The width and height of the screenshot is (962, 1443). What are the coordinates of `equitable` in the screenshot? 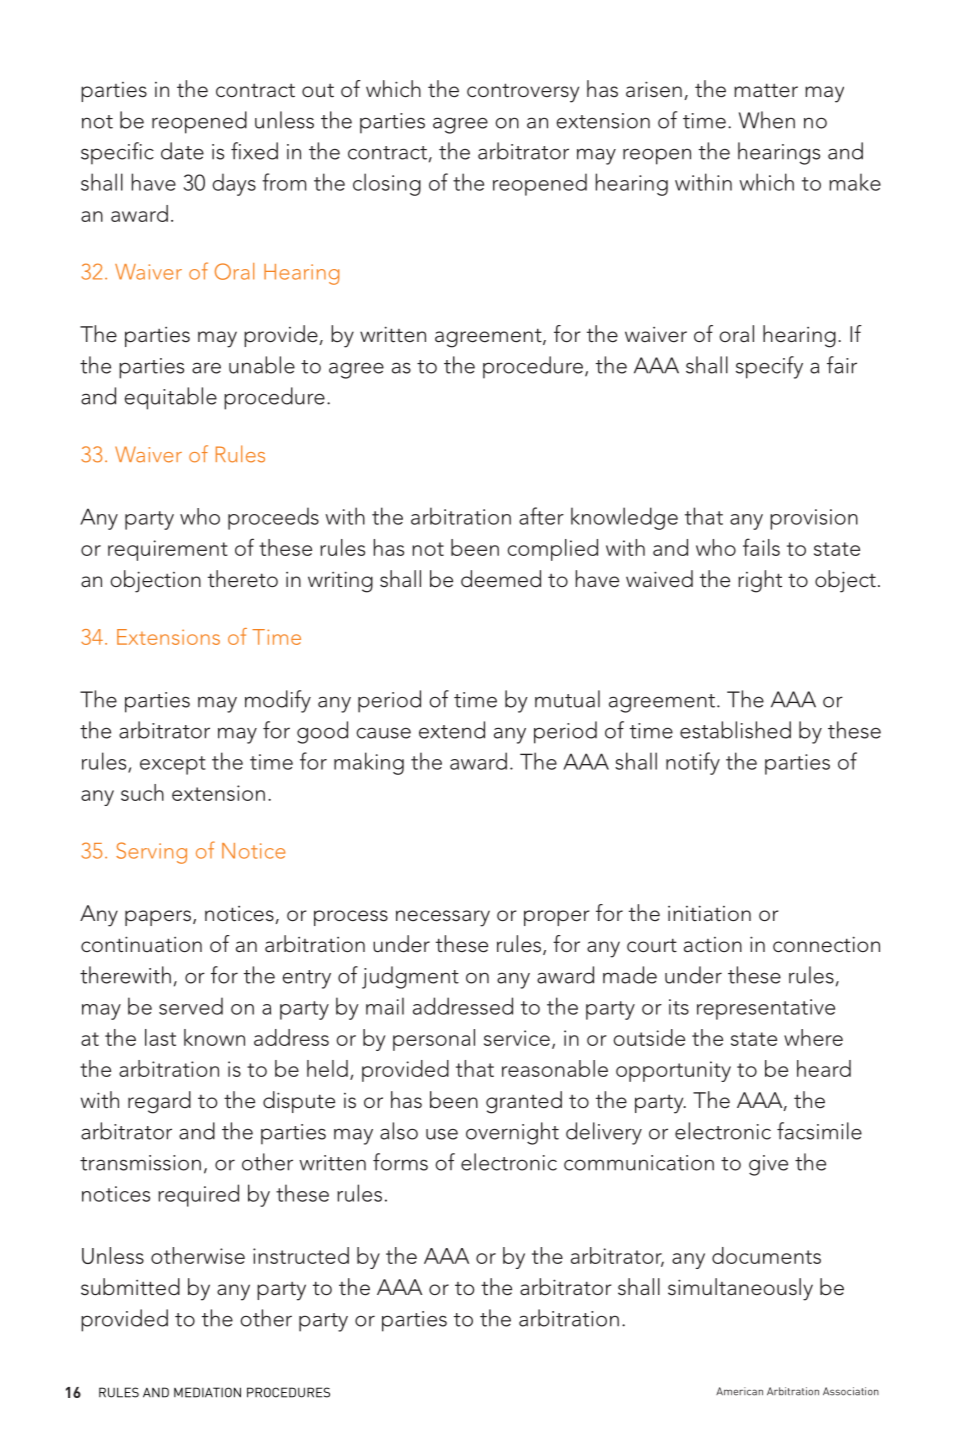 It's located at (170, 398).
